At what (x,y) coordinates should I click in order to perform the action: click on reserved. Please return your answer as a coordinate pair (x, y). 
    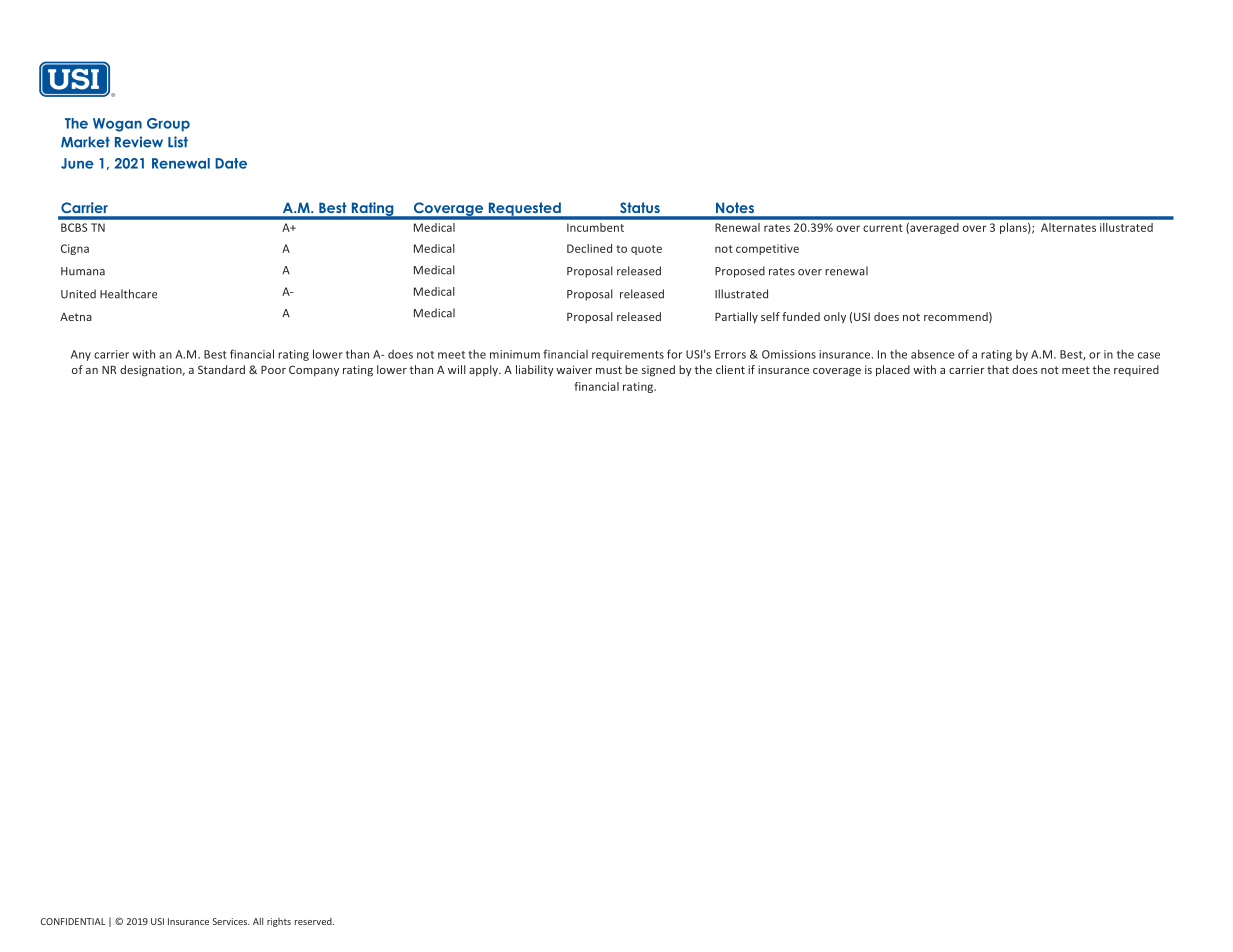
    Looking at the image, I should click on (314, 921).
